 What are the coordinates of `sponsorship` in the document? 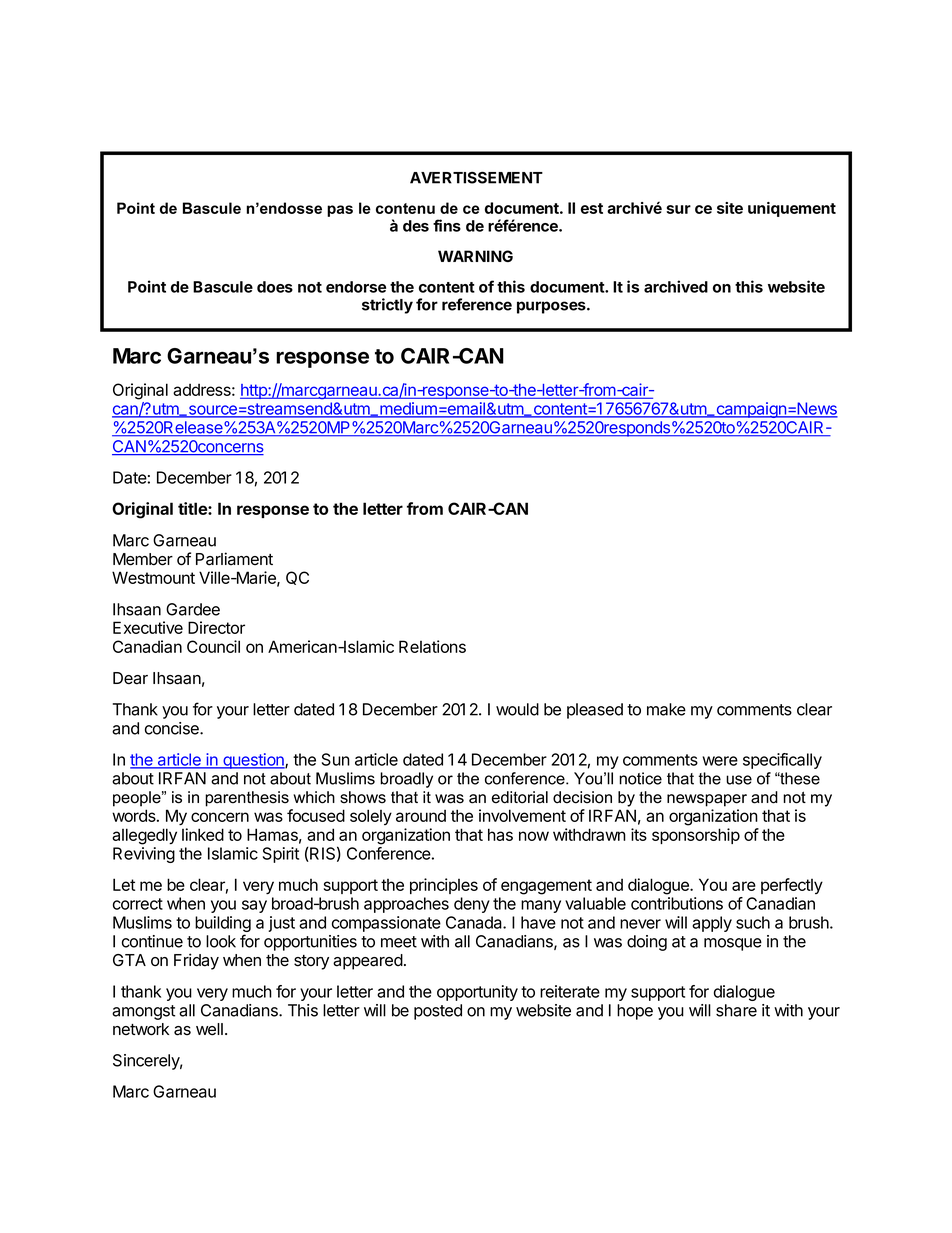 It's located at (696, 836).
